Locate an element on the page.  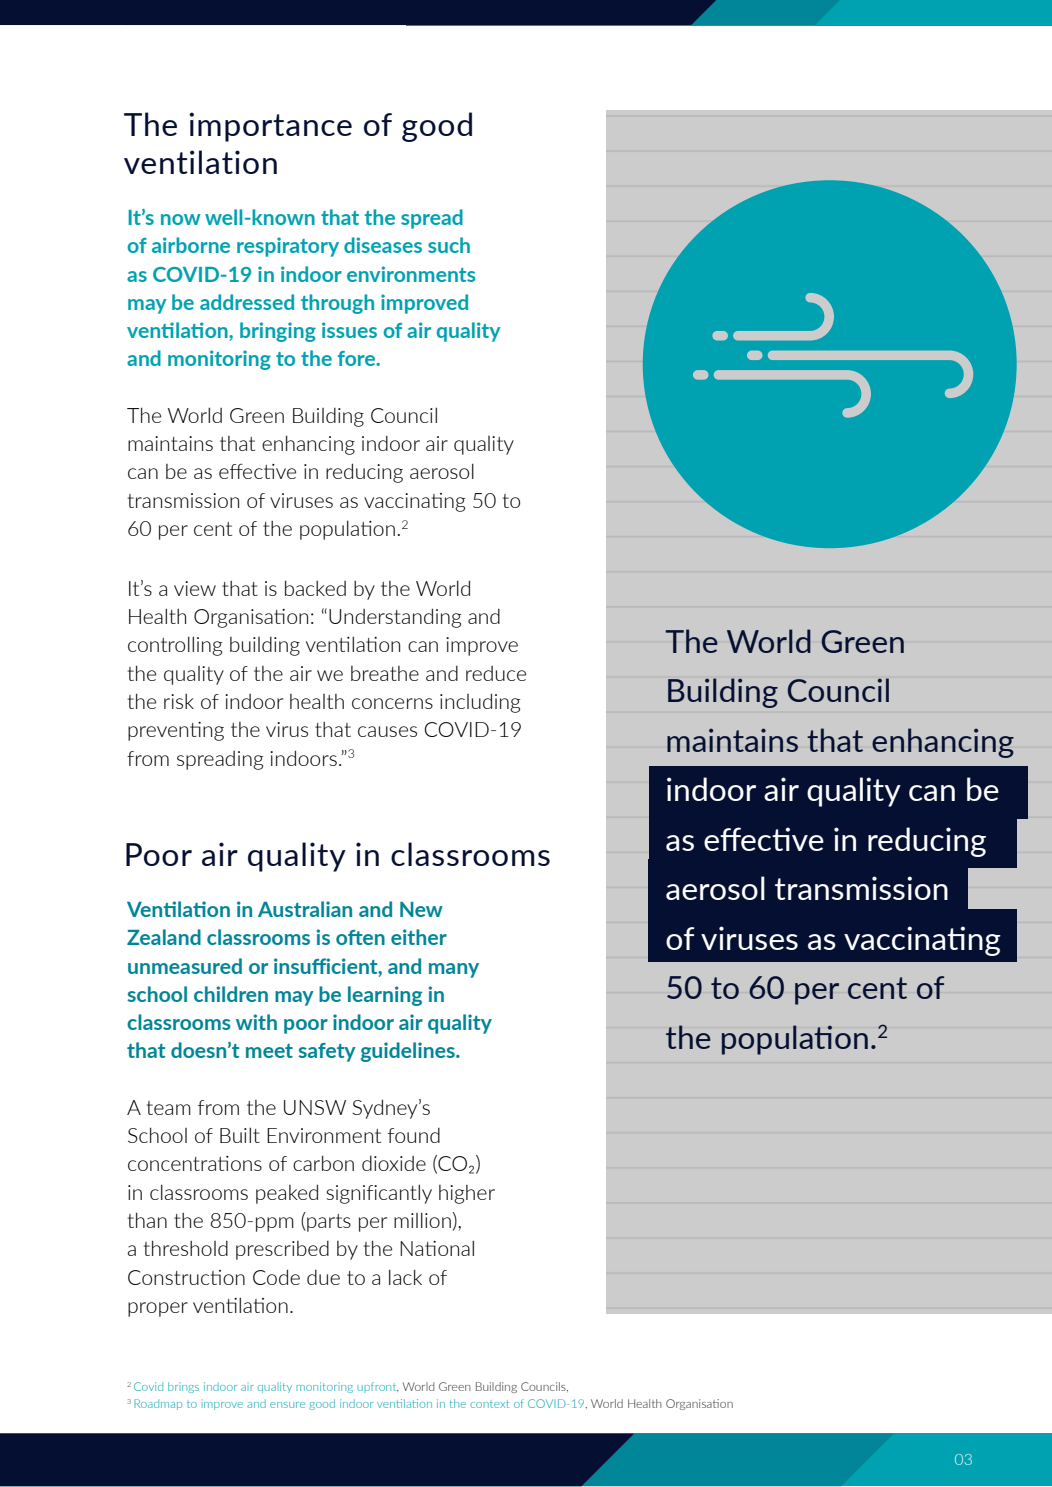
such is located at coordinates (449, 245).
